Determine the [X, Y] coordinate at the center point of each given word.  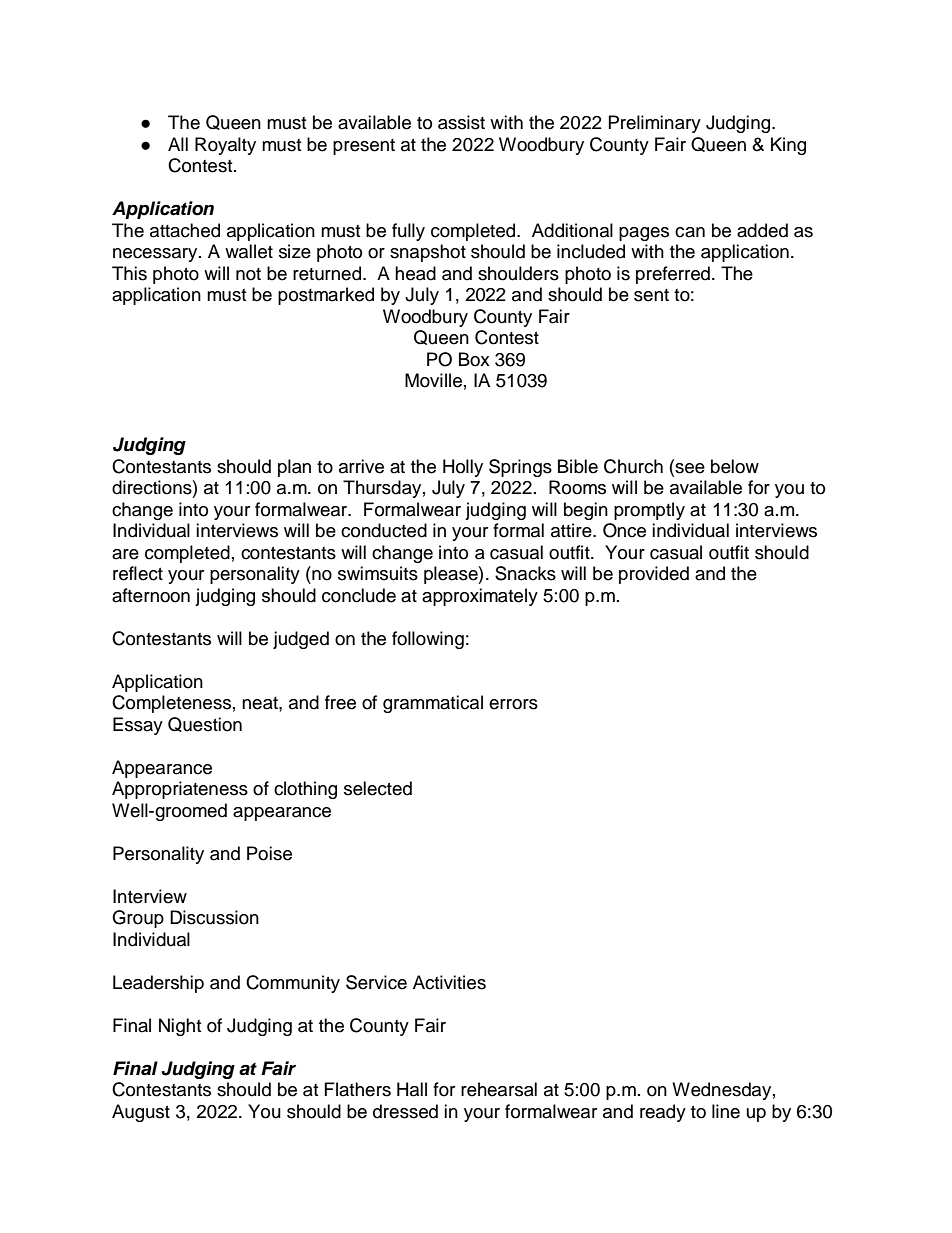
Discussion [214, 917]
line [726, 1111]
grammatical [433, 704]
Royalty [225, 146]
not [248, 274]
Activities [449, 982]
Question [205, 724]
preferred [673, 275]
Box [474, 359]
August [141, 1113]
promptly [649, 511]
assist [461, 122]
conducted [384, 530]
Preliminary [655, 124]
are [125, 554]
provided [654, 575]
